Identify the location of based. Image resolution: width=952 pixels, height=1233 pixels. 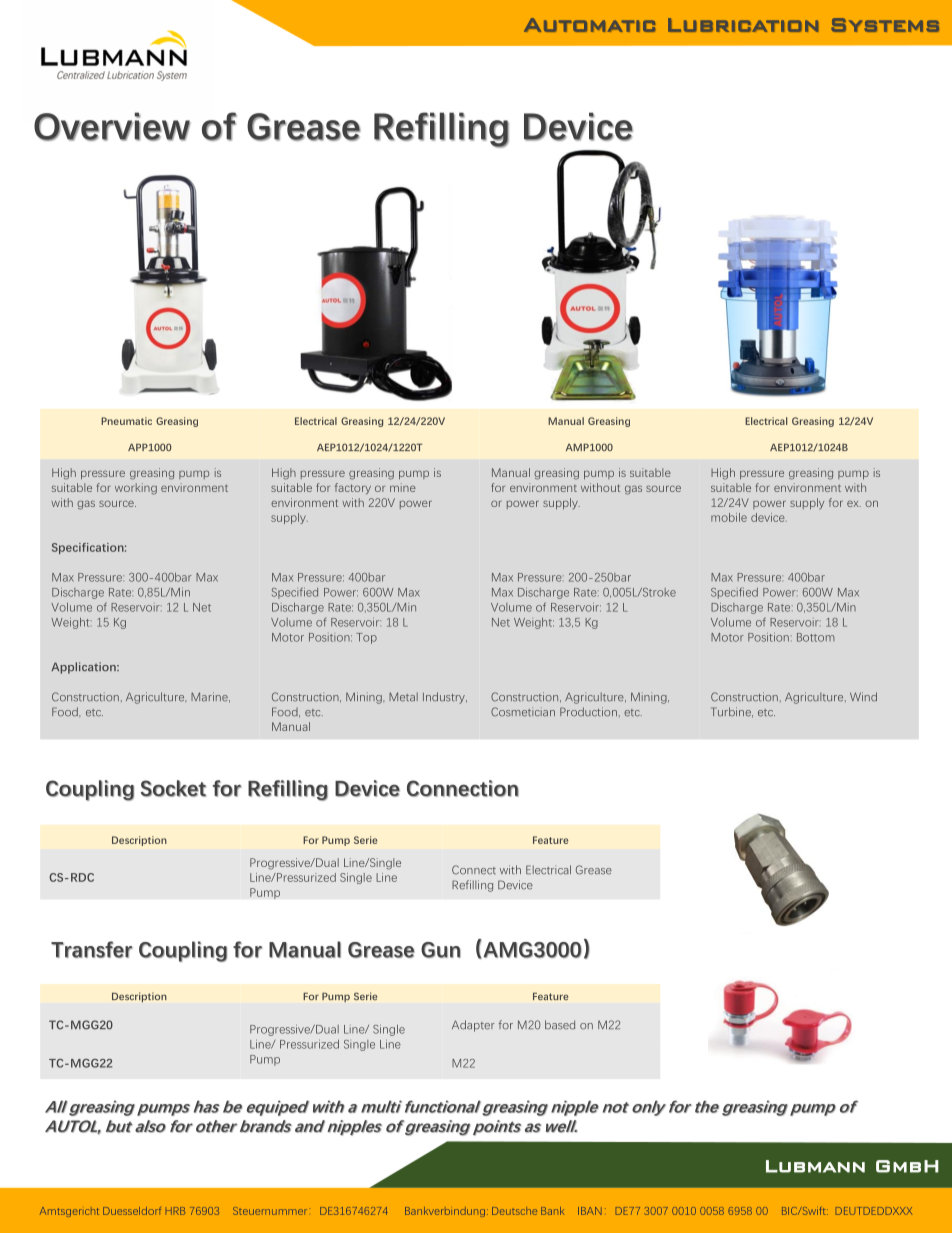
(560, 1025).
